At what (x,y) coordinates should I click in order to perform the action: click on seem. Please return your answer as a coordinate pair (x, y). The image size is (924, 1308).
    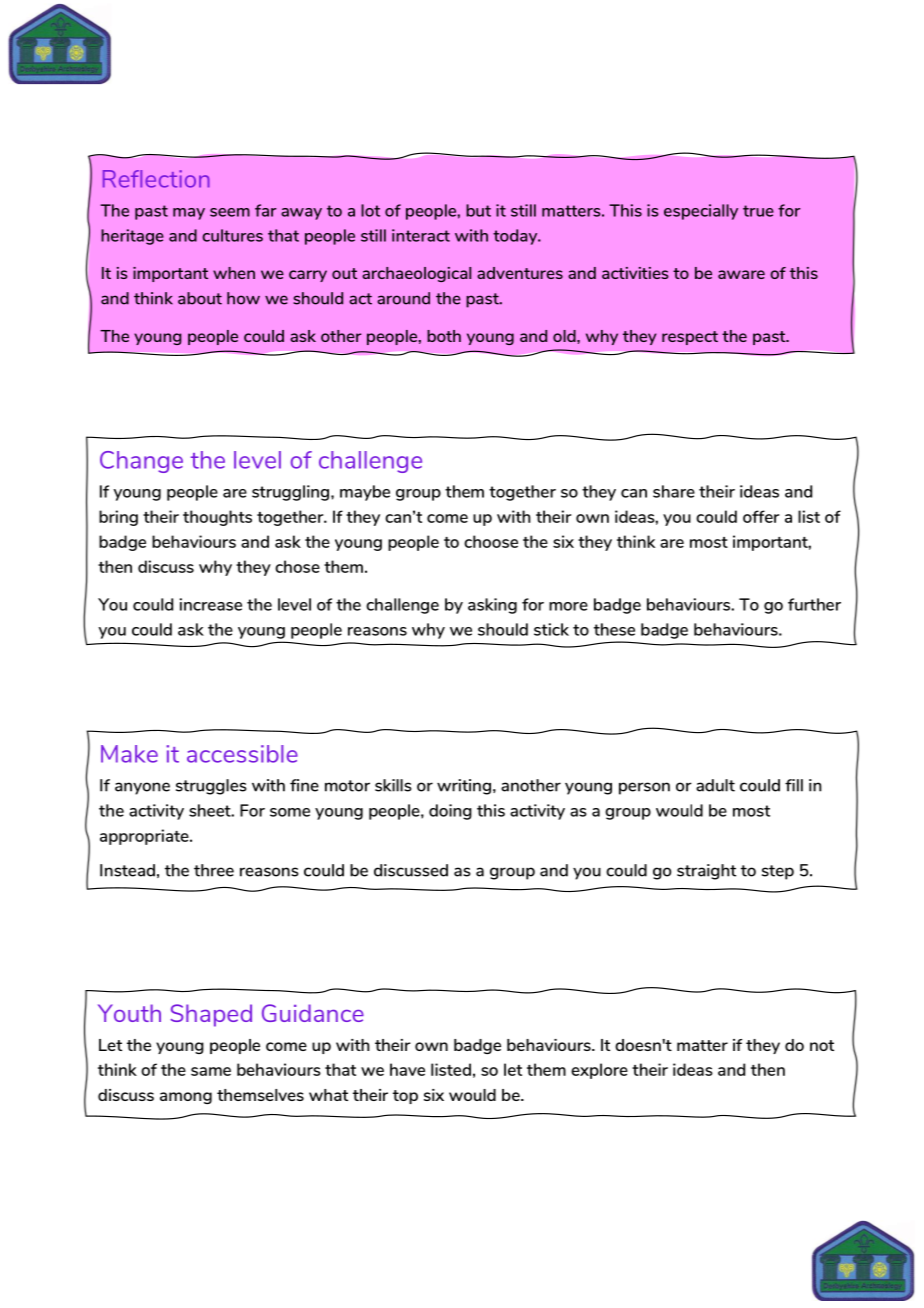
    Looking at the image, I should click on (230, 212).
